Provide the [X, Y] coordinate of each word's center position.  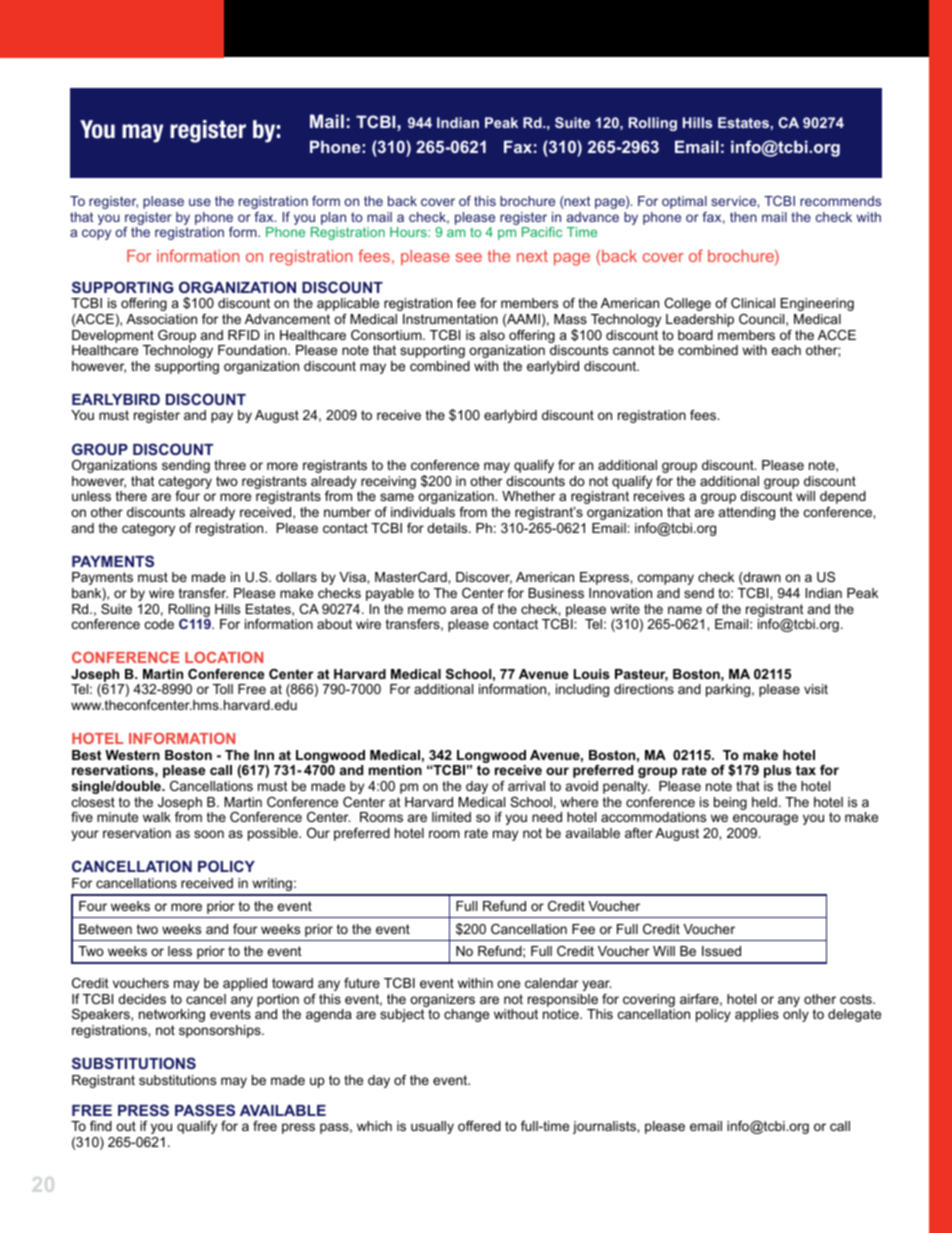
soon [209, 834]
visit [816, 689]
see [469, 257]
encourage [765, 819]
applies [757, 1015]
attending [747, 513]
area [464, 610]
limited [451, 817]
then [743, 217]
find [101, 1126]
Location [224, 657]
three [230, 465]
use [200, 202]
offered [479, 1126]
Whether [528, 496]
